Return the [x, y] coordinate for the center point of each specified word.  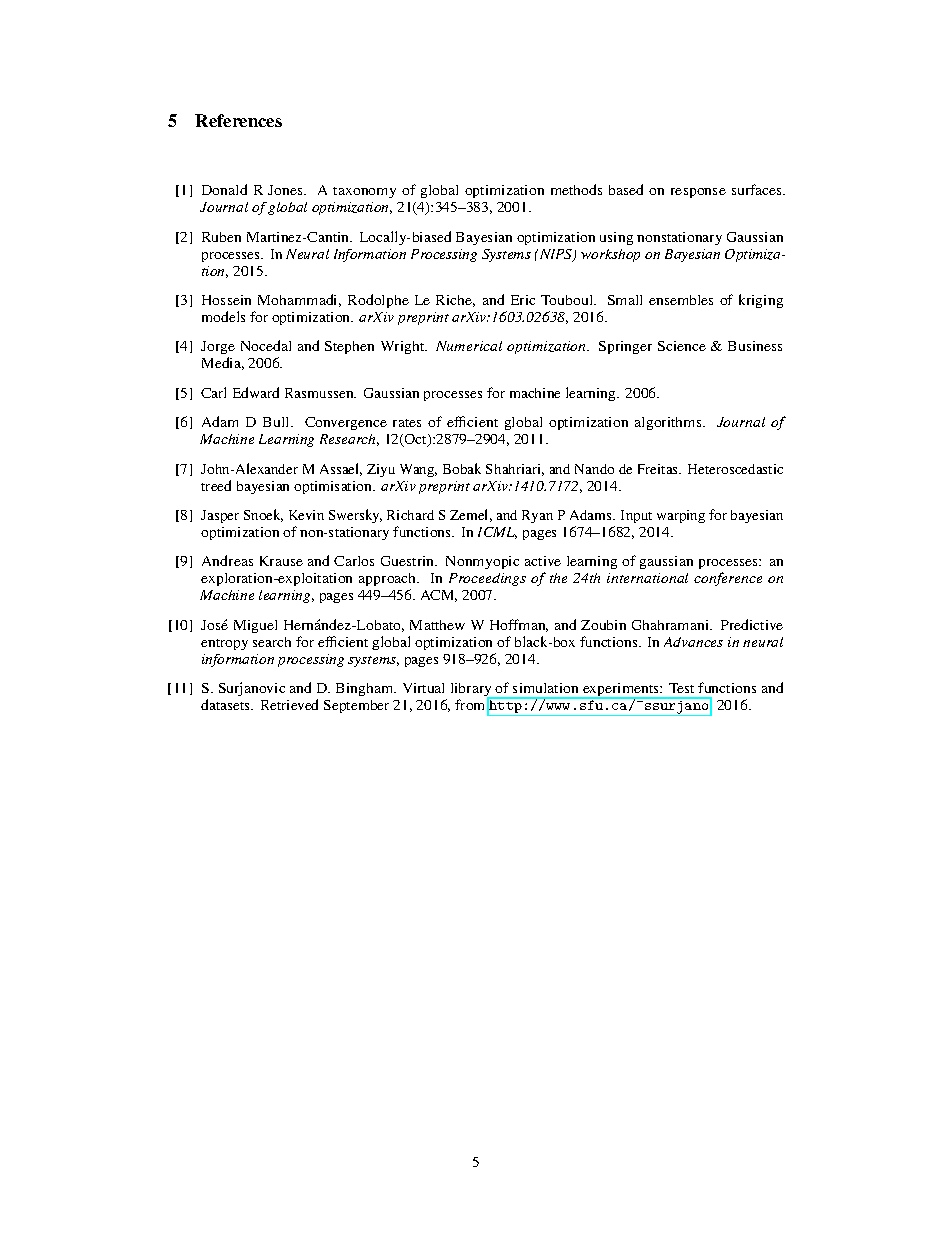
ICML [497, 533]
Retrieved [289, 704]
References [238, 120]
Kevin [306, 515]
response [698, 193]
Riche [455, 301]
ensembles [681, 300]
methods [576, 189]
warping [681, 516]
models [223, 316]
